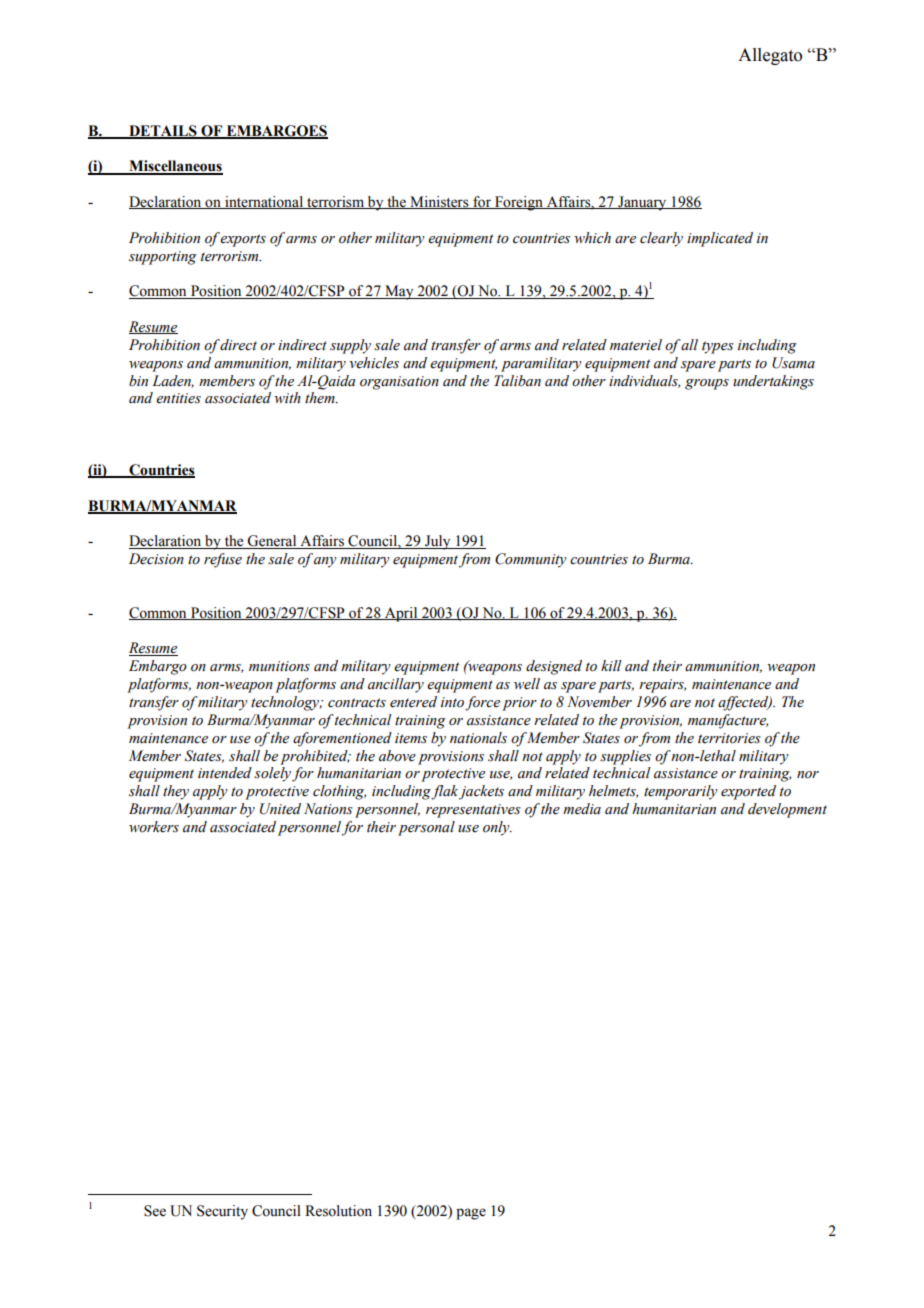 This screenshot has width=924, height=1308. What do you see at coordinates (338, 1211) in the screenshot?
I see `Resolution` at bounding box center [338, 1211].
